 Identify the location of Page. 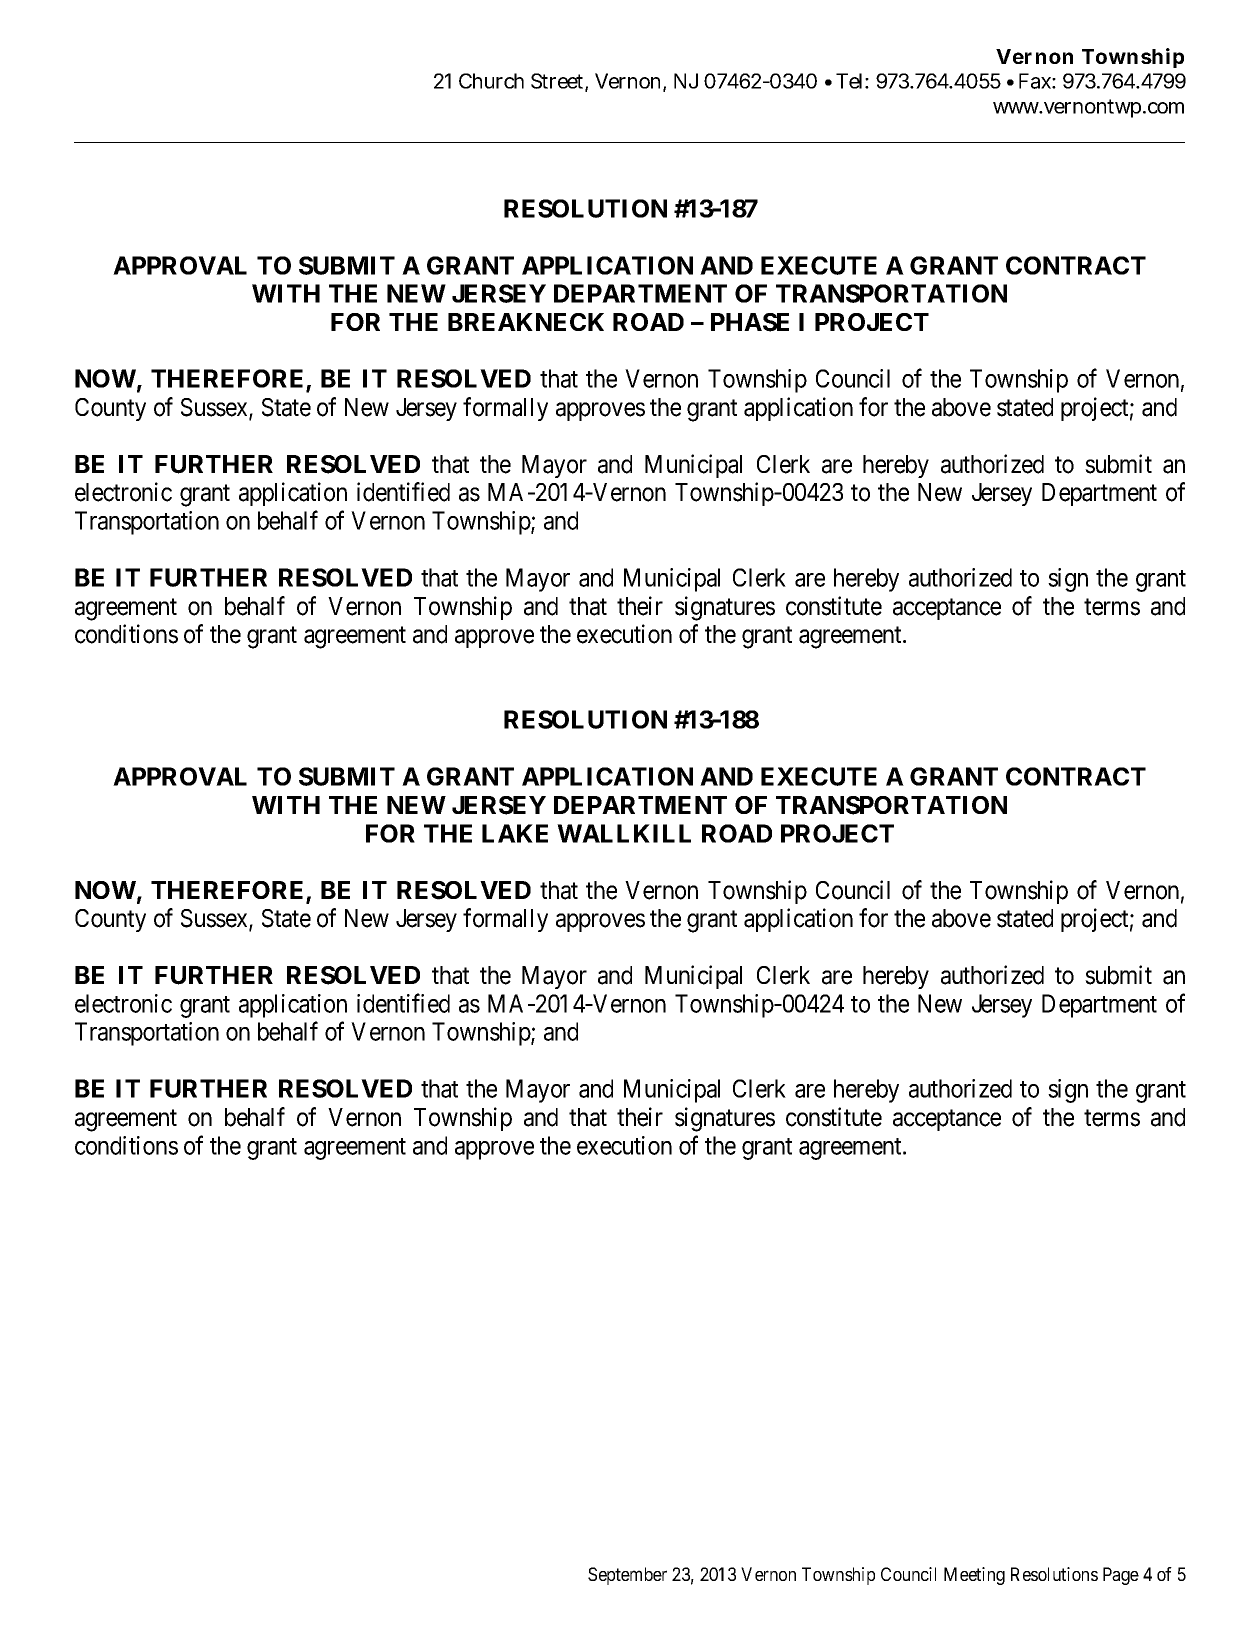
(1121, 1576).
